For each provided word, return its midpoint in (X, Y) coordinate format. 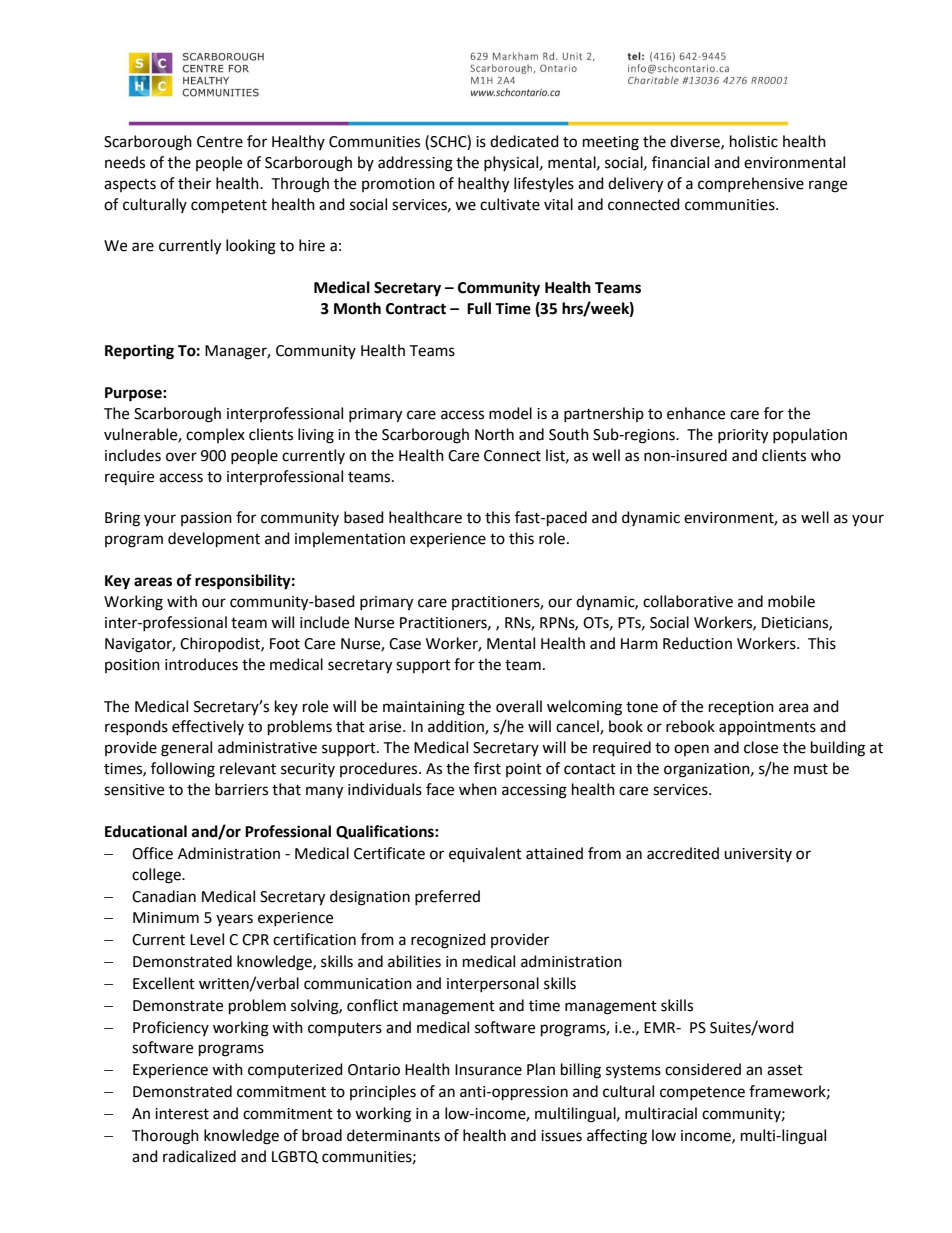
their (194, 183)
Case (405, 644)
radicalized (199, 1156)
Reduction (697, 643)
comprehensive (751, 184)
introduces (201, 664)
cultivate (510, 204)
